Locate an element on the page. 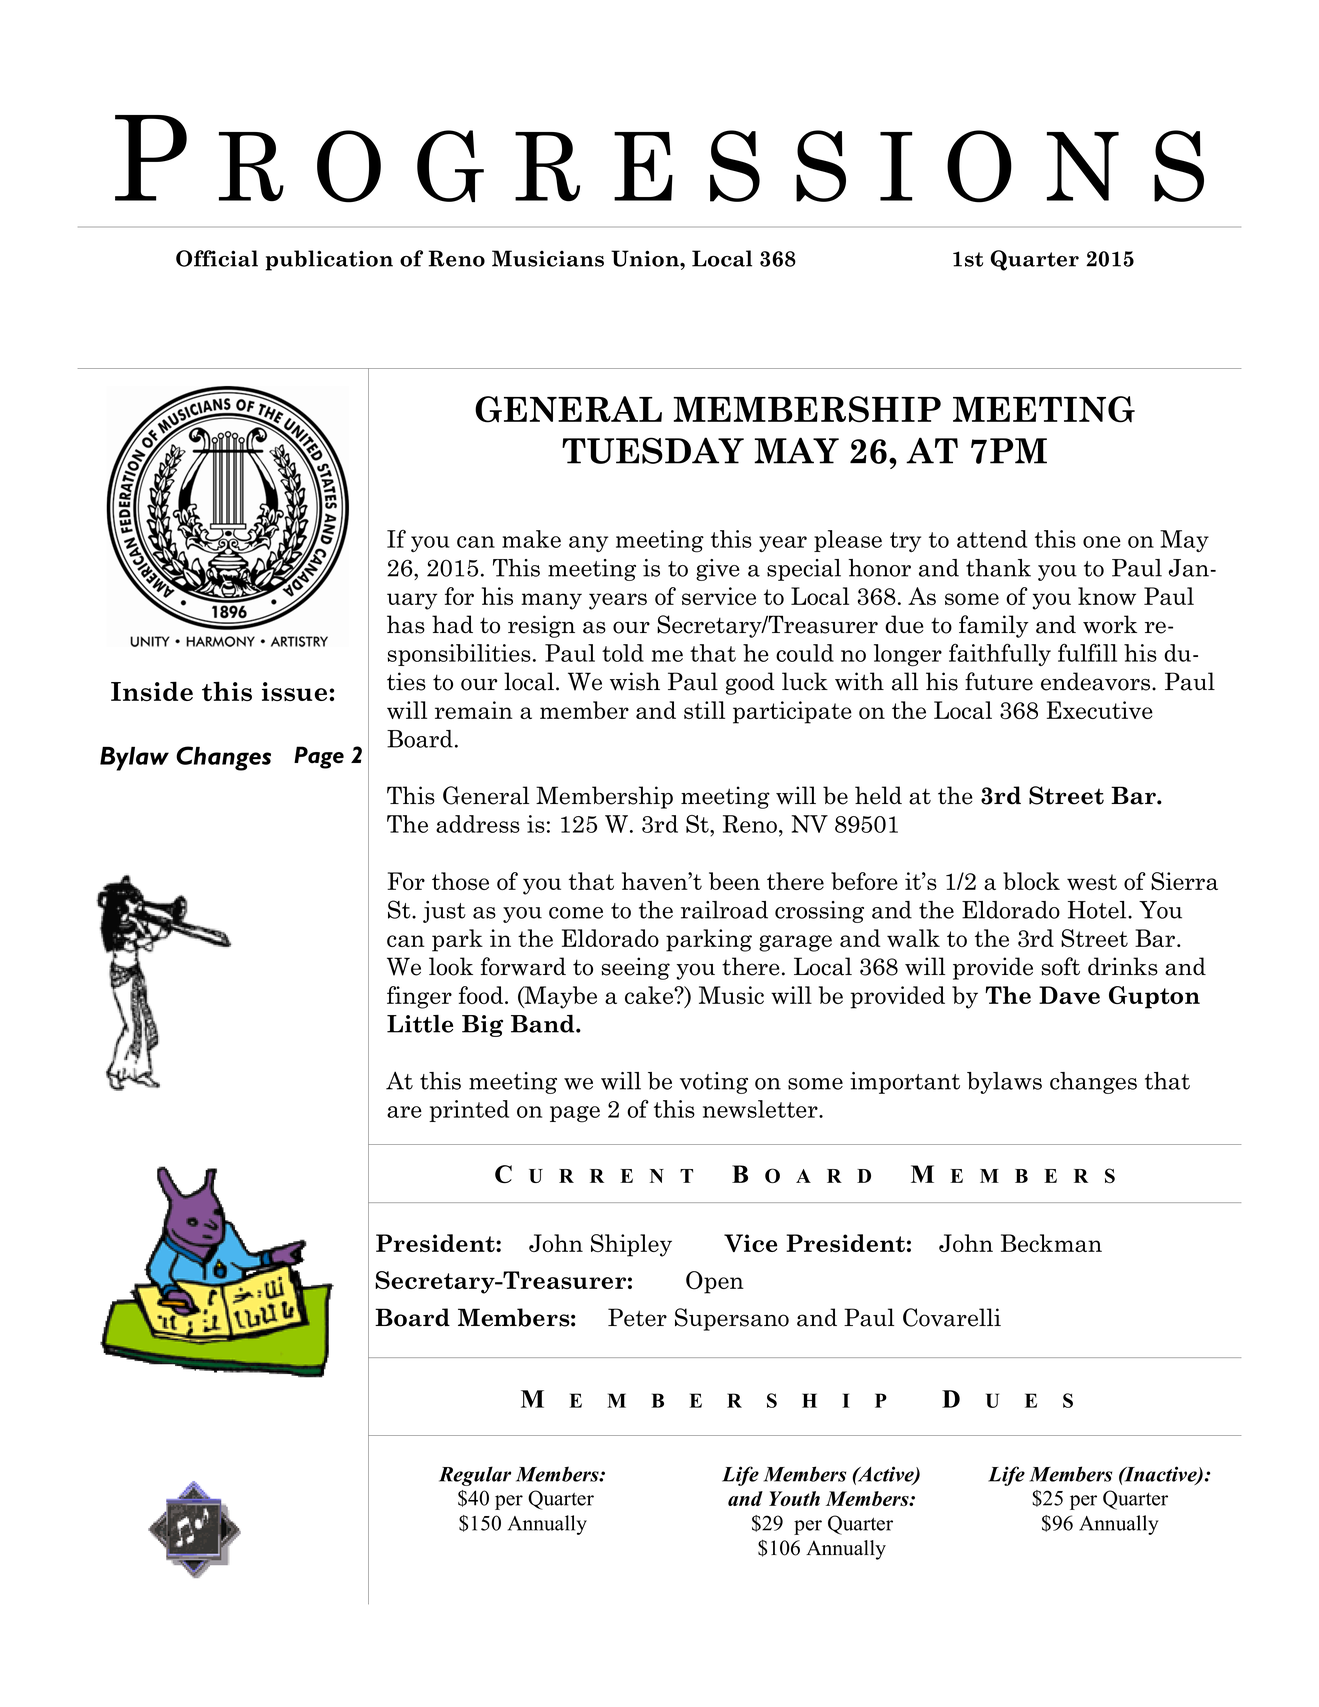 This image has height=1707, width=1319. endeavors is located at coordinates (1097, 681).
